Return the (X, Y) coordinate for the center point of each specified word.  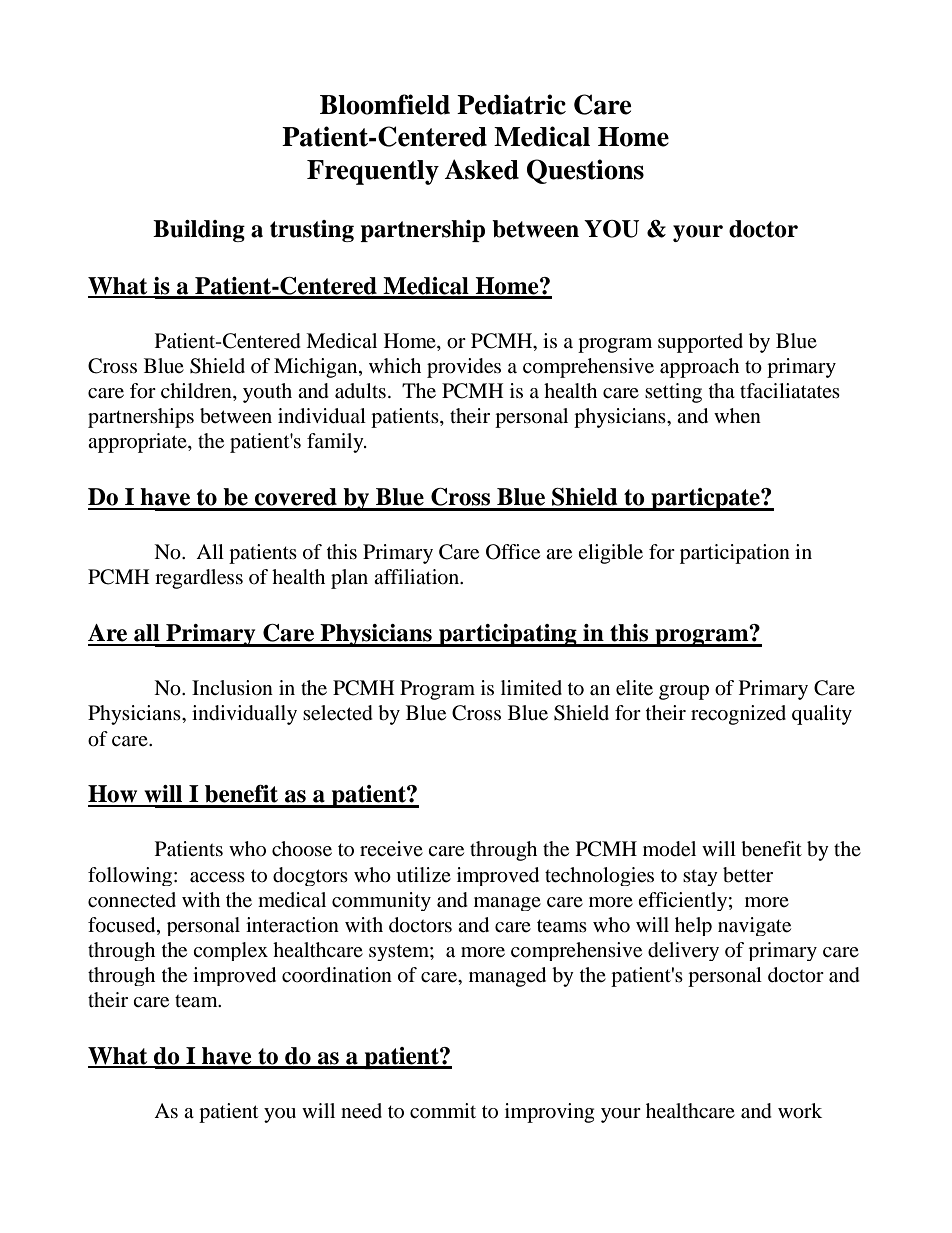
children (197, 392)
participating (508, 635)
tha (722, 390)
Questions (585, 171)
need (361, 1111)
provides (464, 368)
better (748, 875)
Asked (481, 169)
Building (199, 231)
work (800, 1111)
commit (443, 1110)
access (217, 877)
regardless (199, 579)
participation (735, 554)
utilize (423, 875)
